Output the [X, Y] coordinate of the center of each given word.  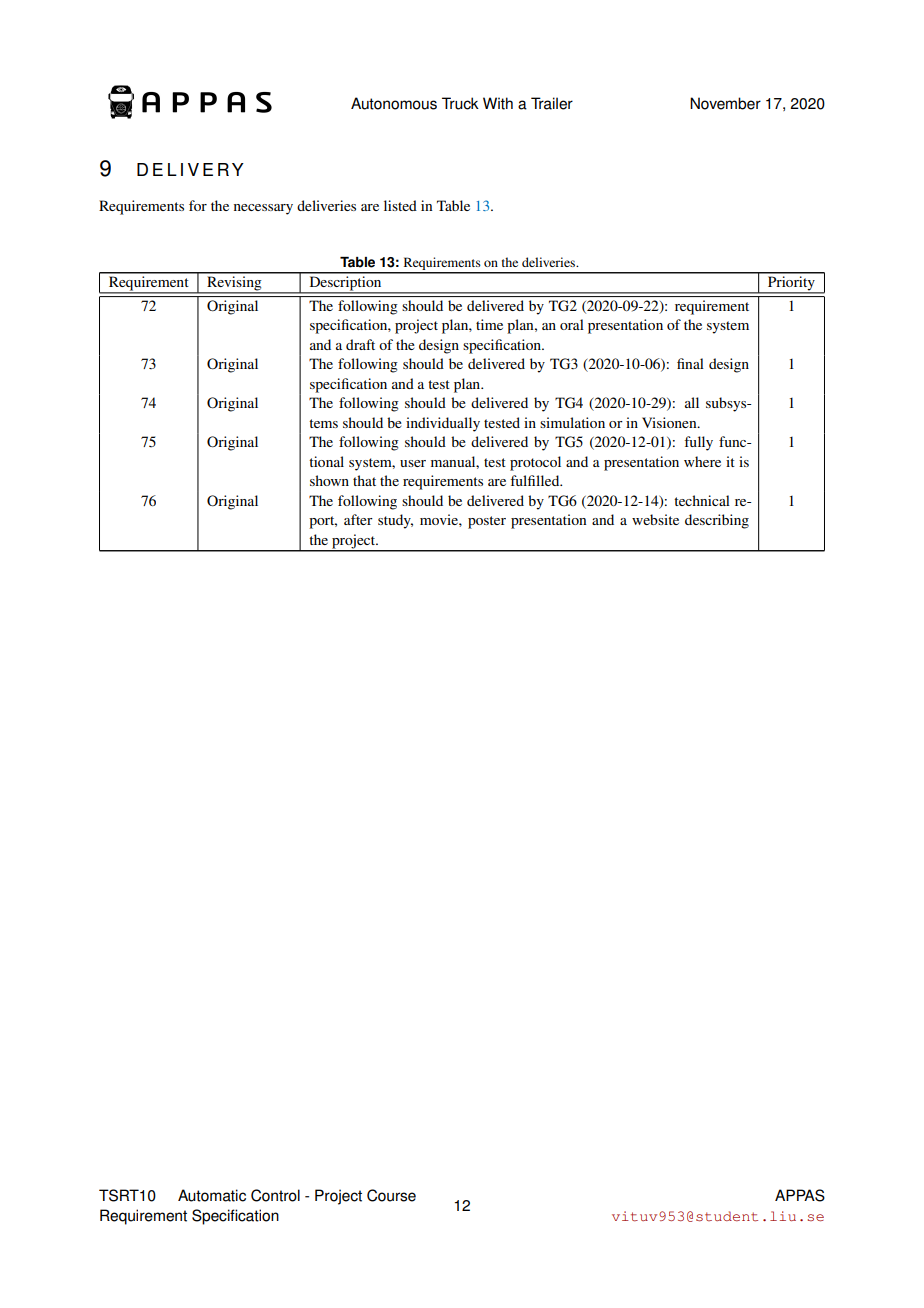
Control [275, 1195]
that [364, 480]
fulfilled [536, 480]
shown [329, 480]
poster [487, 522]
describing [717, 521]
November [725, 103]
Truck [460, 103]
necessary [263, 209]
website [655, 519]
